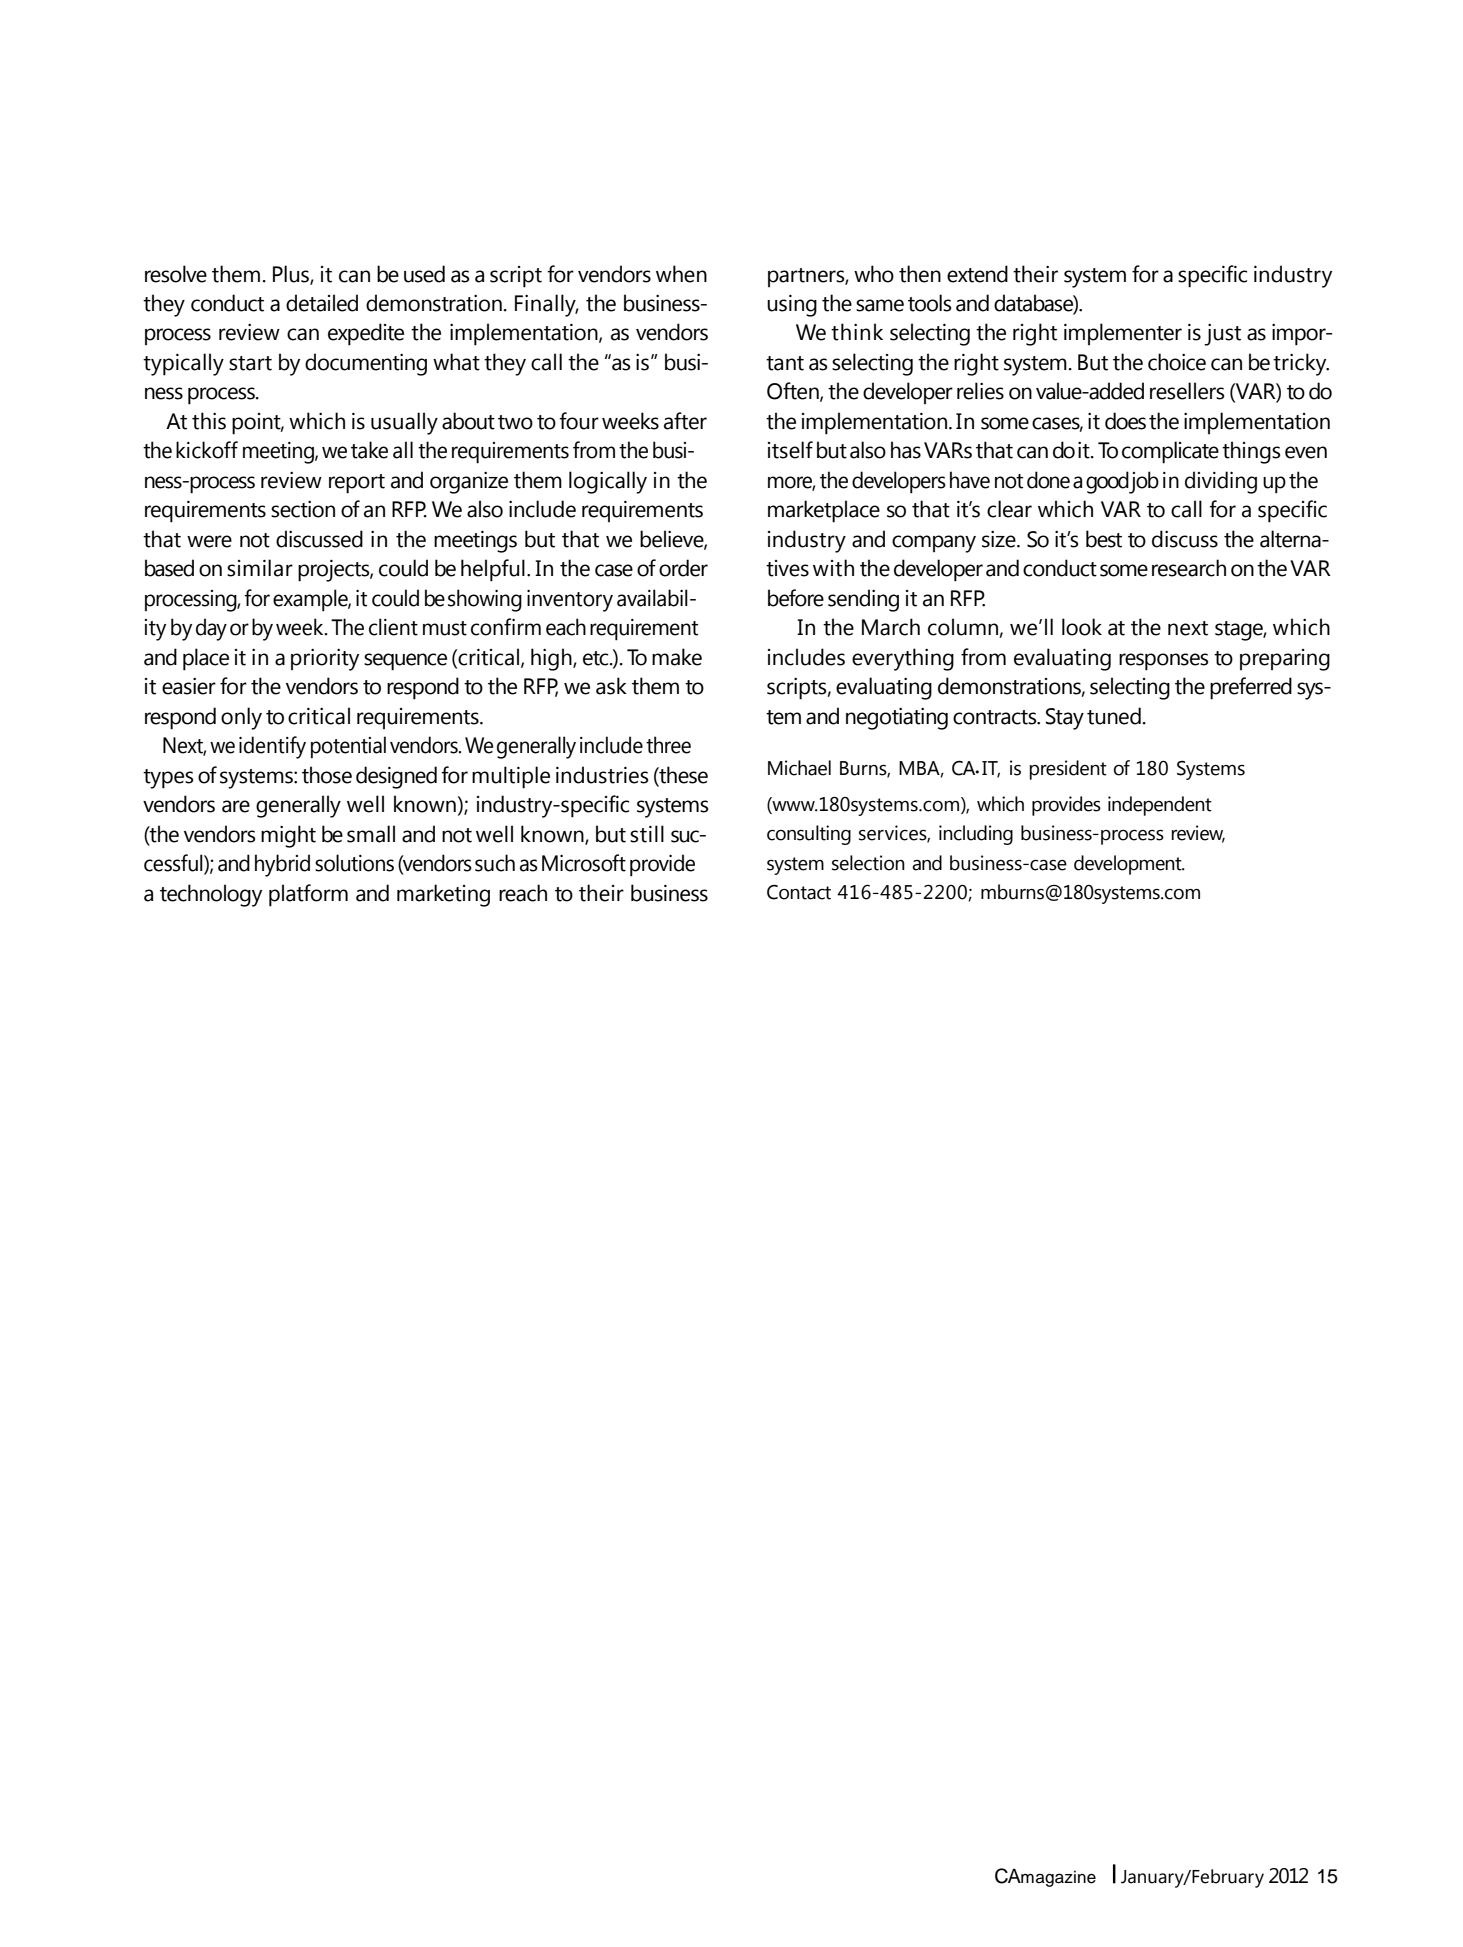  What do you see at coordinates (1129, 865) in the document?
I see `development` at bounding box center [1129, 865].
